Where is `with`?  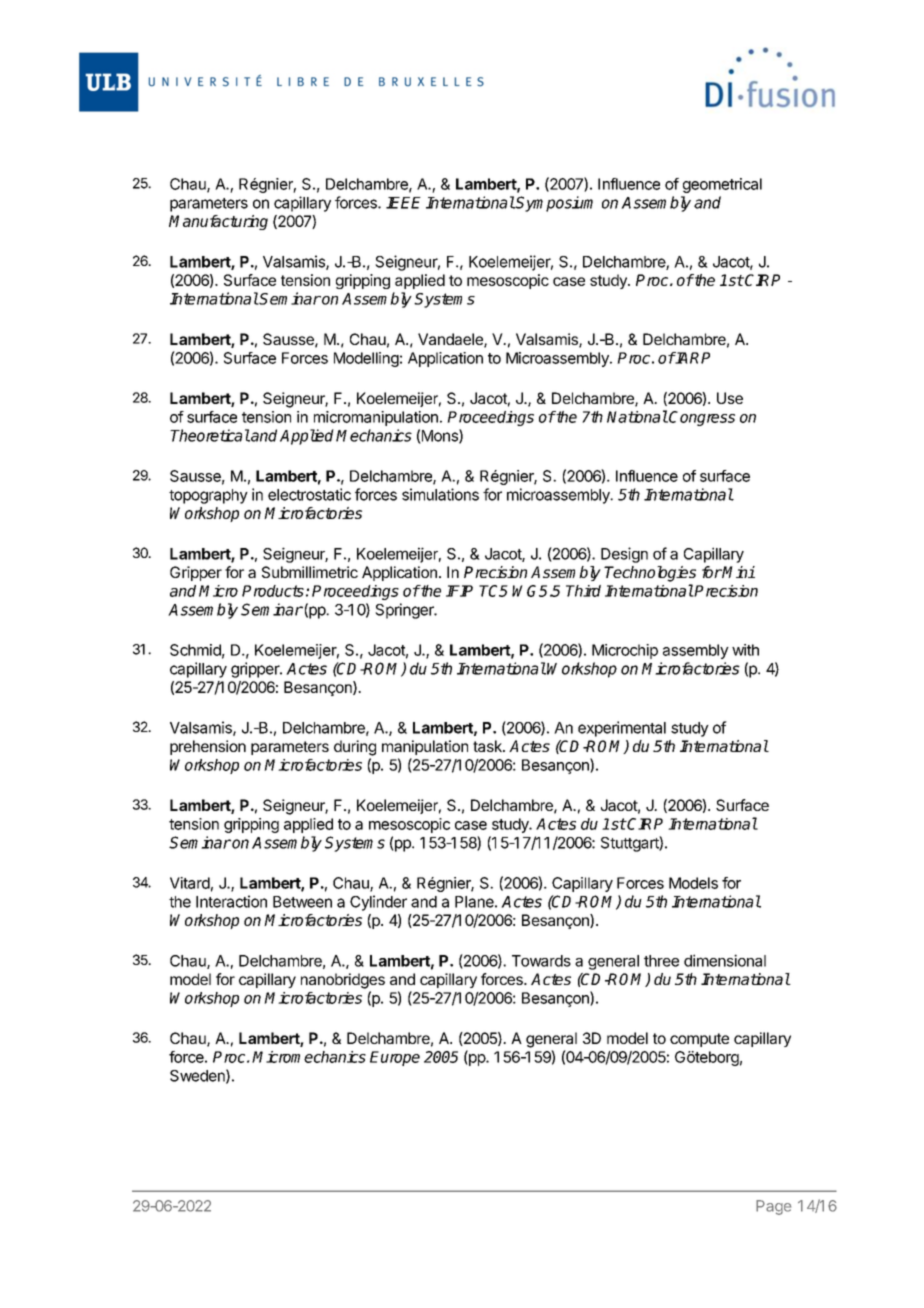 with is located at coordinates (745, 650).
